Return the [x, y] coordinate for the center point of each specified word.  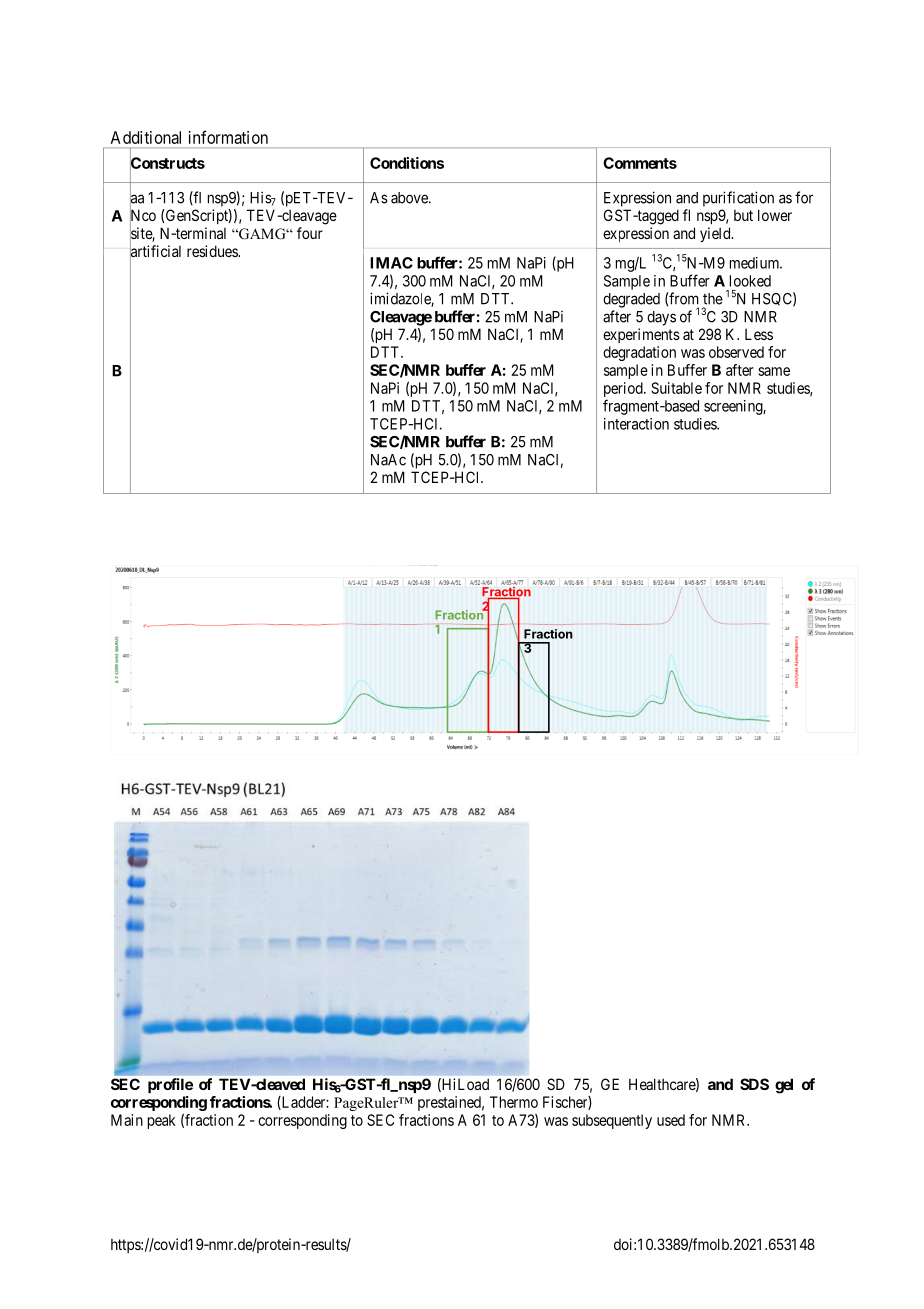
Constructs [167, 163]
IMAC [391, 263]
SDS [754, 1084]
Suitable [676, 388]
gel [784, 1086]
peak [162, 1121]
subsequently [612, 1121]
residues [213, 251]
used [671, 1120]
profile [170, 1085]
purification [738, 199]
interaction [636, 424]
